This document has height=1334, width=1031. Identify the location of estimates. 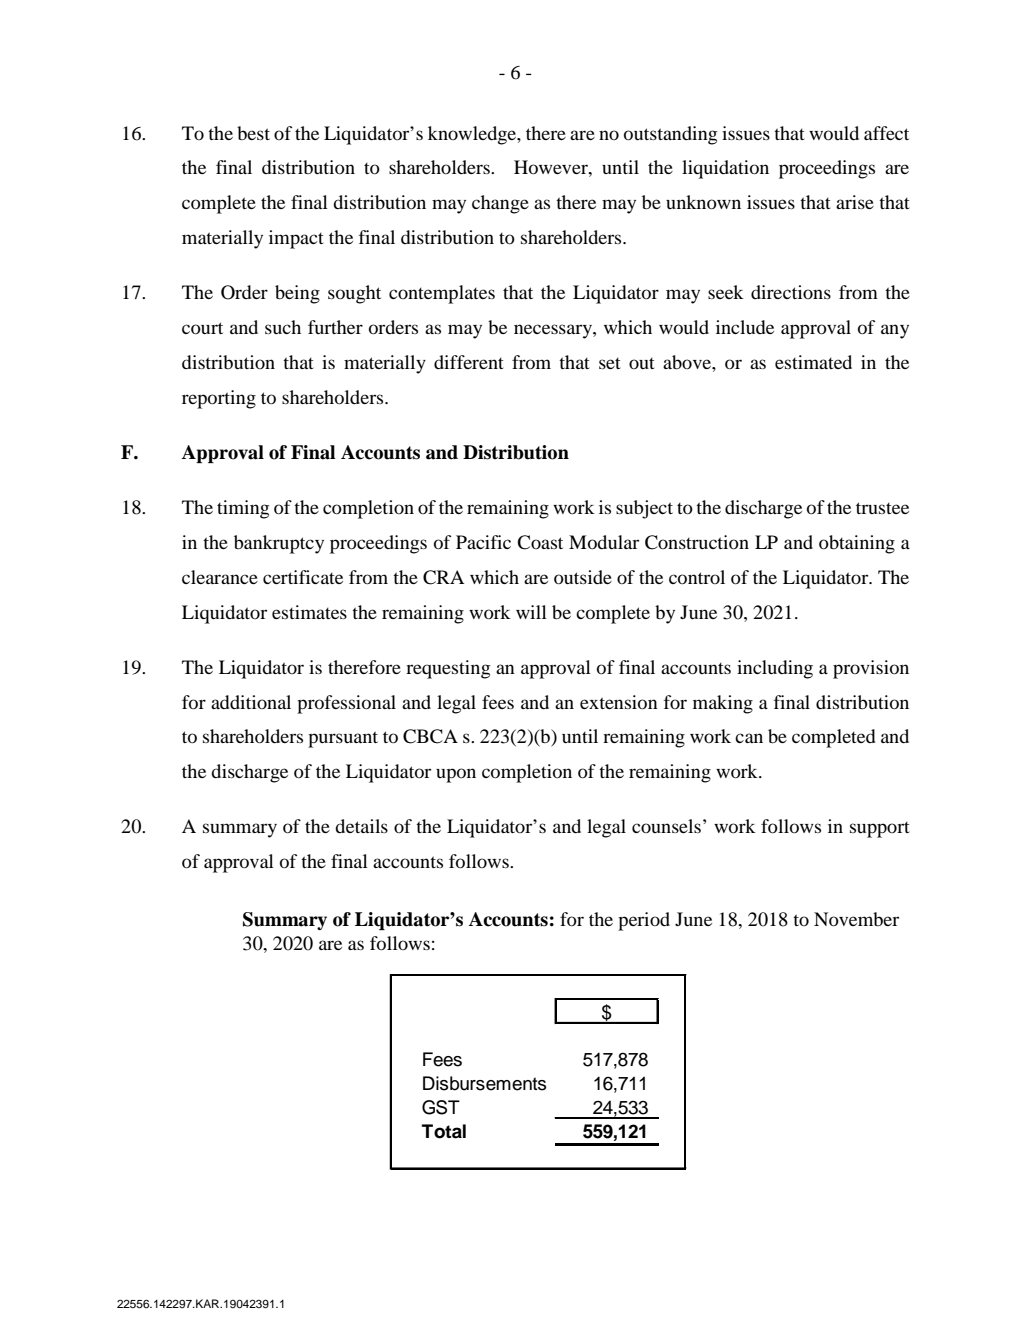
(309, 612).
